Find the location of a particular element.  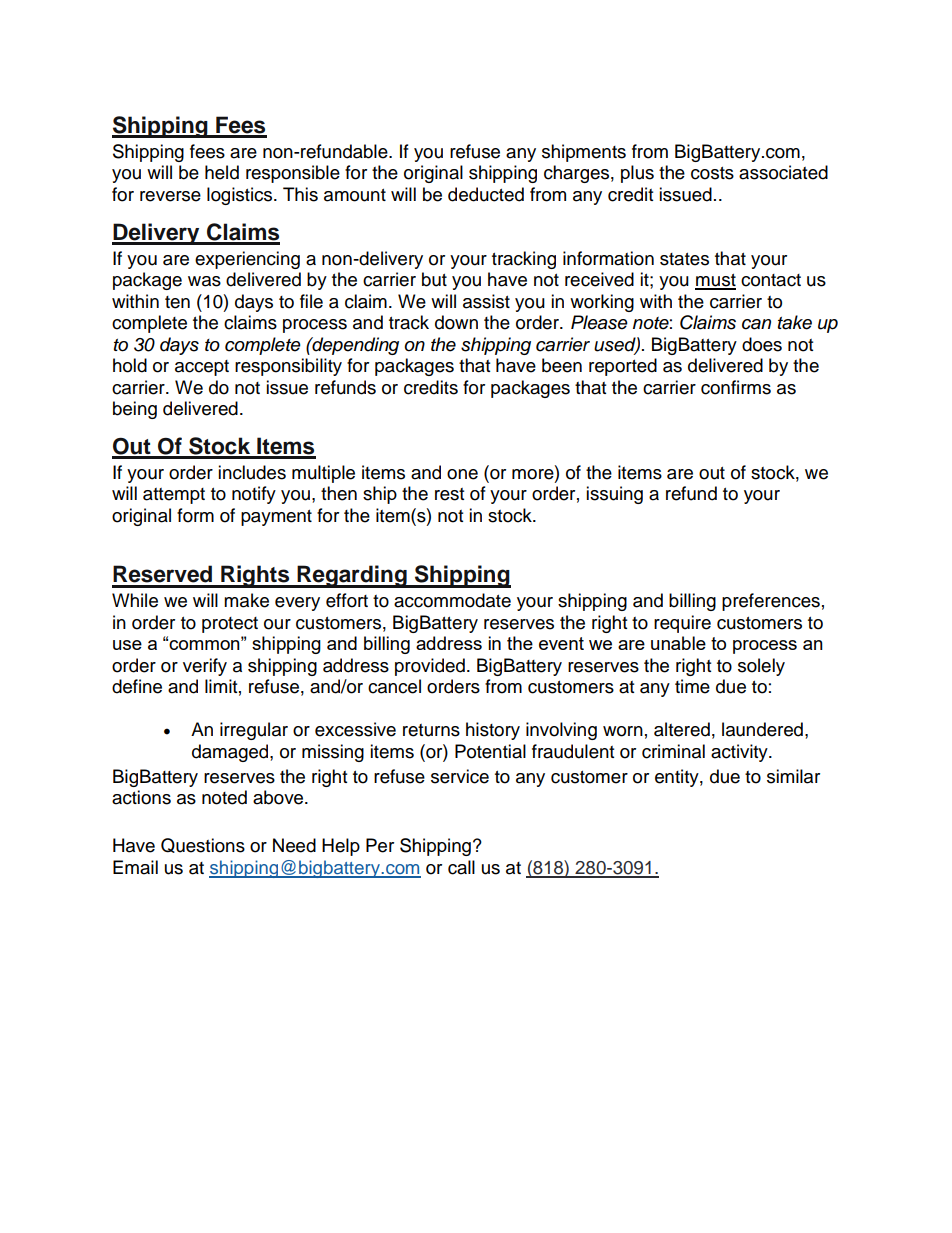

deducted is located at coordinates (486, 194).
